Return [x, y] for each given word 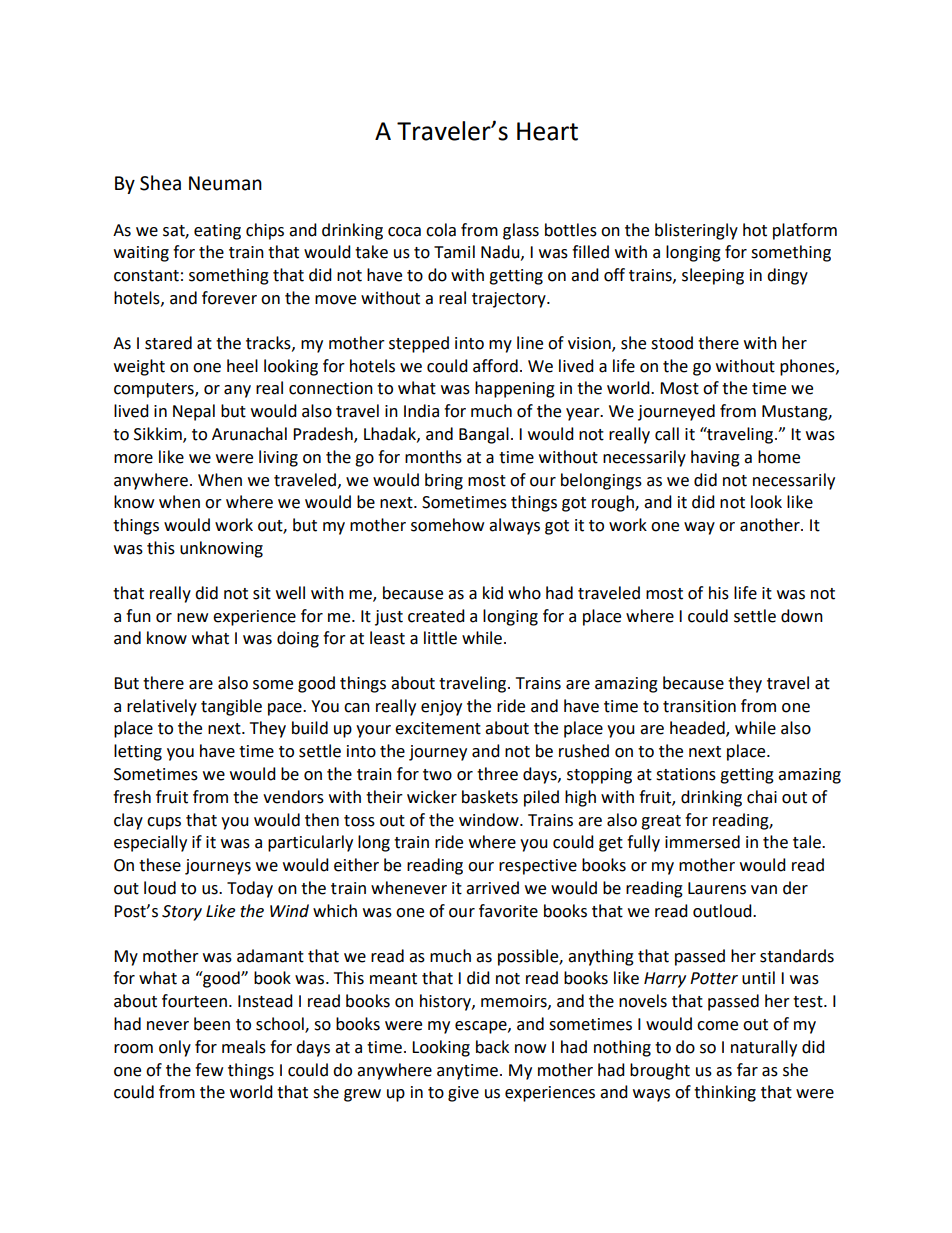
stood [672, 343]
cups [164, 823]
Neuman [225, 183]
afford [495, 366]
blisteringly [696, 231]
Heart [547, 131]
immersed [702, 842]
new [192, 618]
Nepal [194, 412]
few [209, 1070]
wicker [432, 797]
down [802, 616]
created [436, 616]
